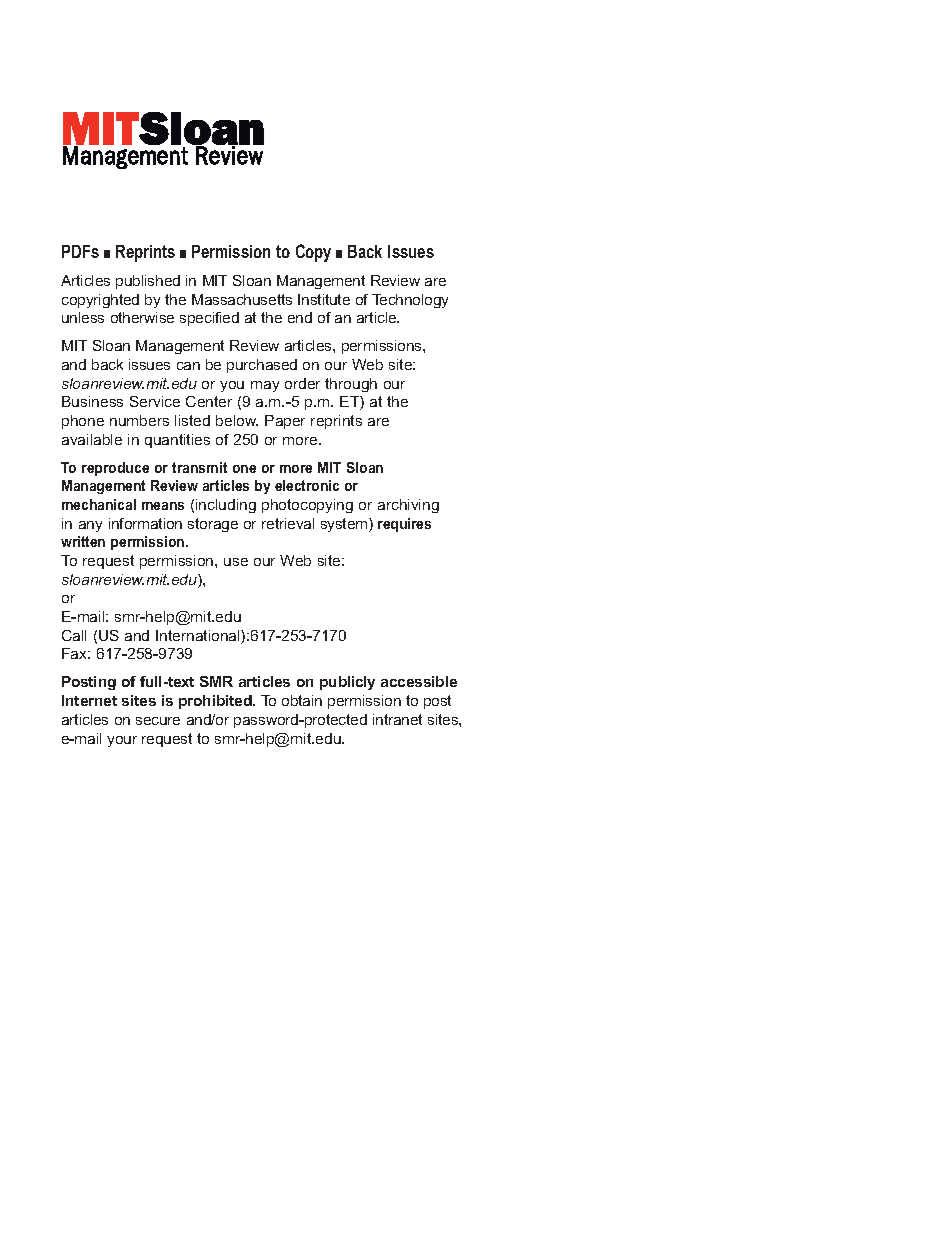  What do you see at coordinates (408, 506) in the document?
I see `archiving` at bounding box center [408, 506].
